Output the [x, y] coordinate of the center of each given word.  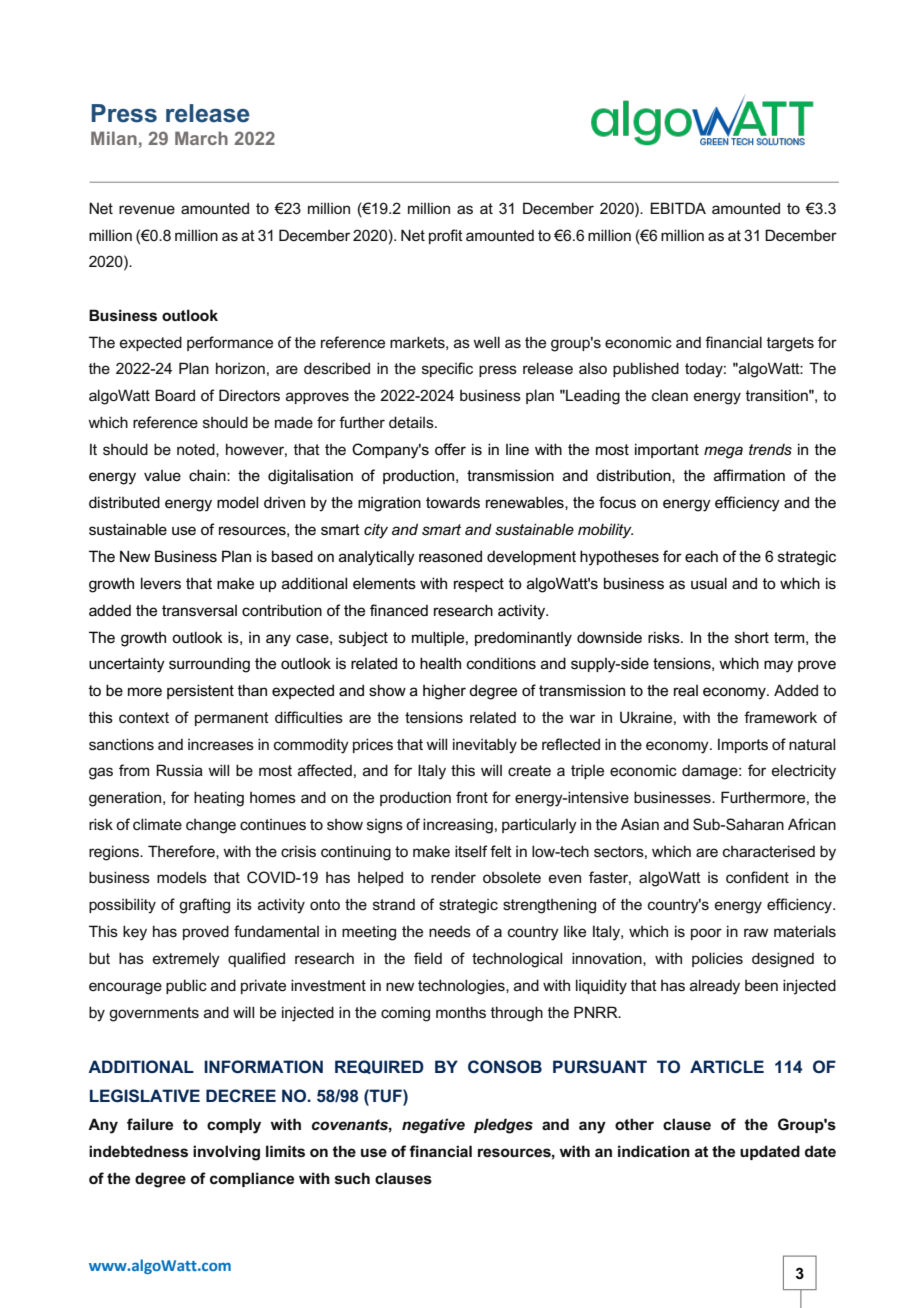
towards [453, 502]
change [211, 826]
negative [433, 1126]
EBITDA [678, 208]
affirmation [749, 475]
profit [446, 236]
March [201, 138]
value [162, 475]
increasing [458, 826]
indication [654, 1151]
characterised [769, 851]
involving [226, 1153]
